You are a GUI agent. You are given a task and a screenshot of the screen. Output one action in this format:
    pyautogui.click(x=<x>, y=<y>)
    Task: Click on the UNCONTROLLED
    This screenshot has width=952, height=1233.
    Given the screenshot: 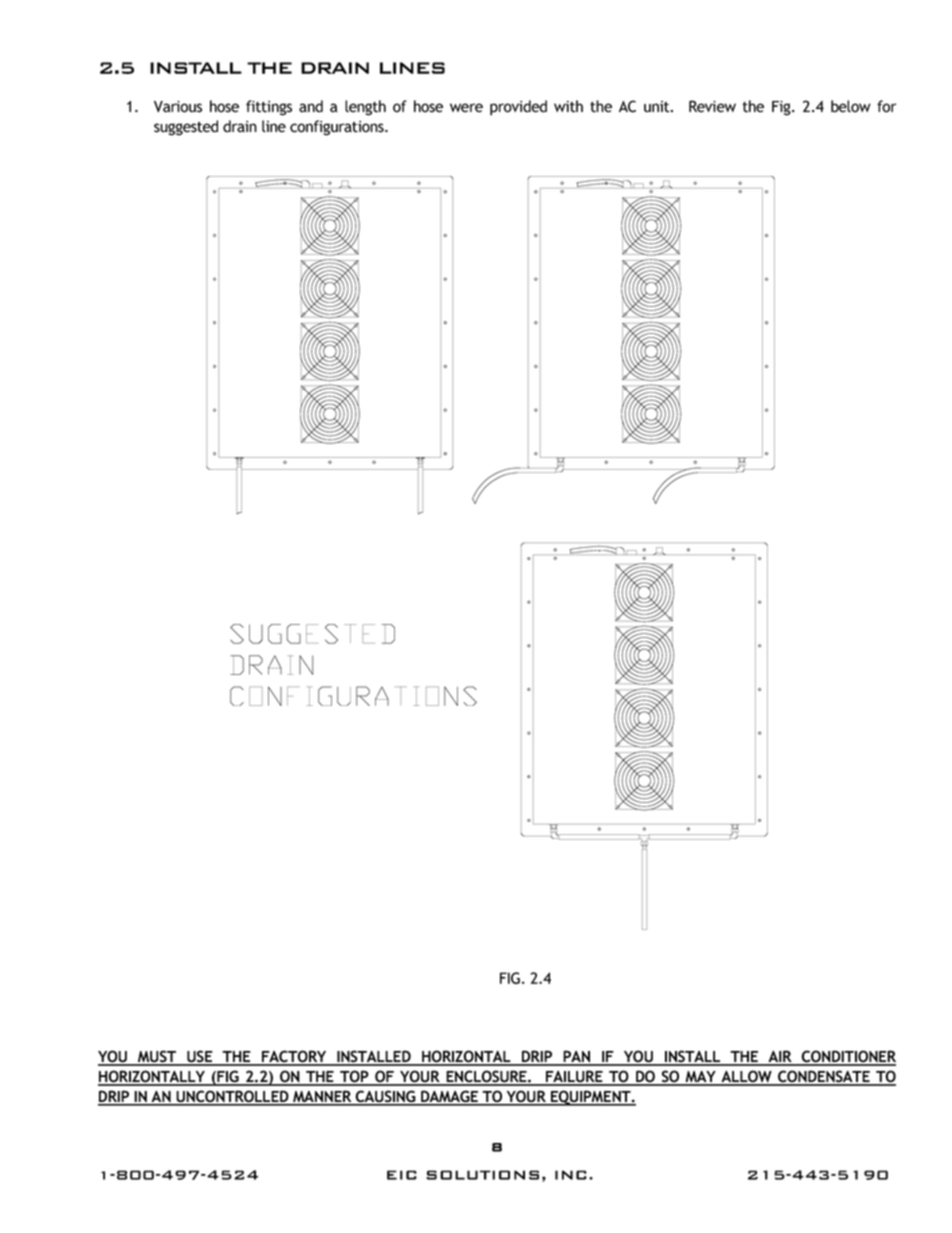 What is the action you would take?
    pyautogui.click(x=232, y=1097)
